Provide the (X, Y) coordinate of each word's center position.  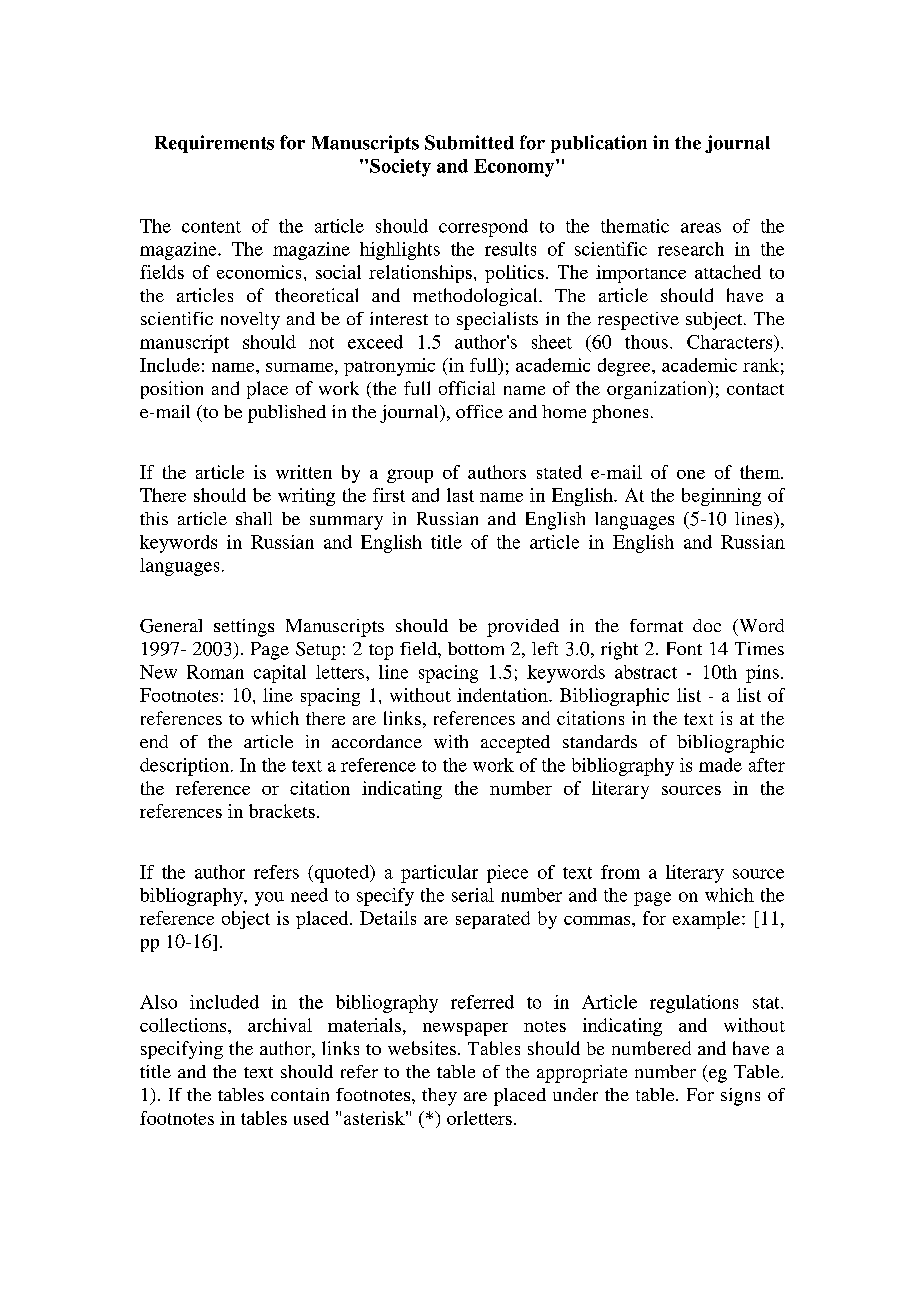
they (439, 1097)
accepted (515, 744)
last (460, 495)
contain (300, 1094)
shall (254, 518)
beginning (721, 497)
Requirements (214, 144)
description (184, 767)
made (720, 765)
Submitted (469, 142)
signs (740, 1097)
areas (701, 228)
